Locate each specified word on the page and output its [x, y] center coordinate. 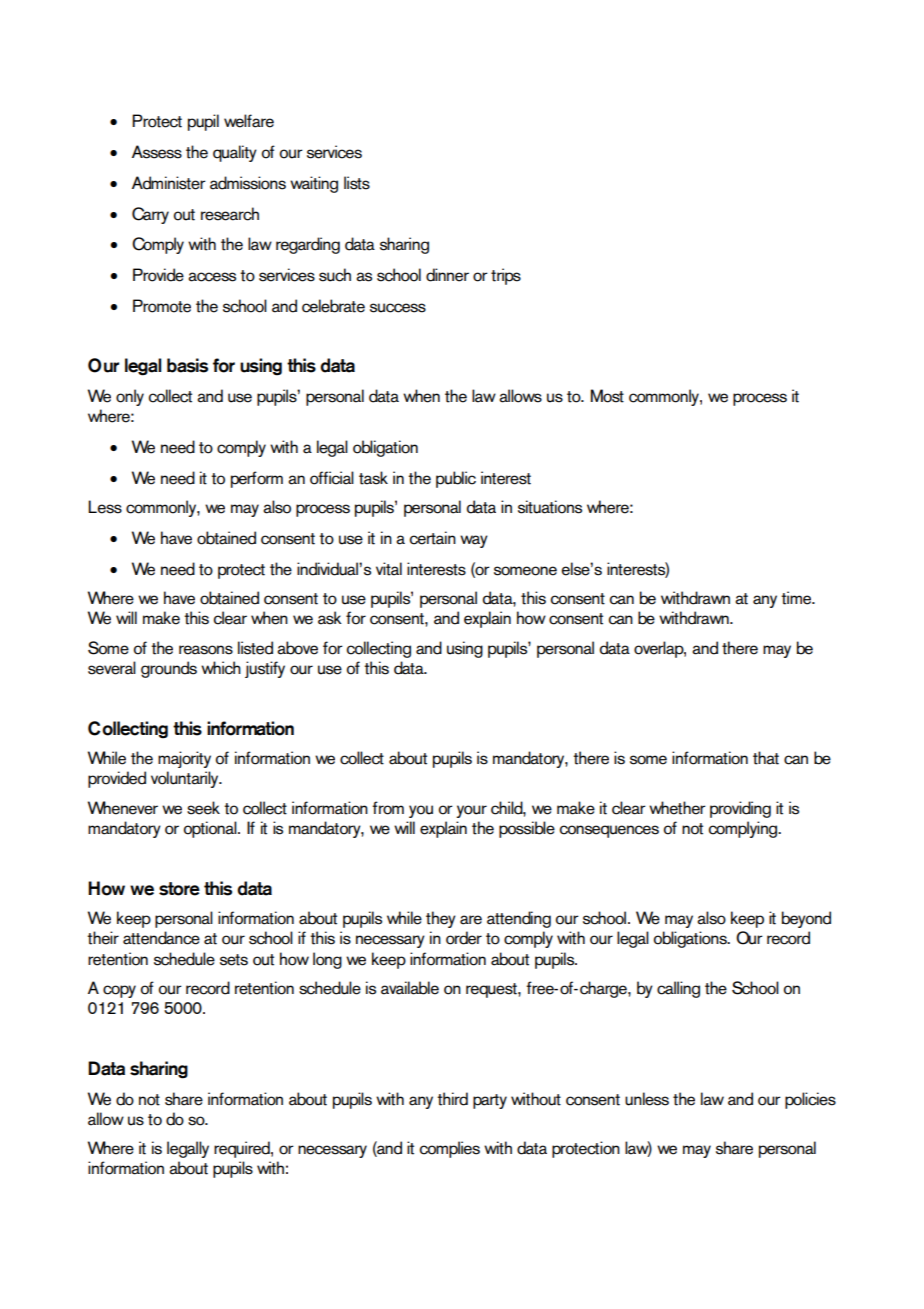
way [474, 541]
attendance [161, 938]
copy [119, 991]
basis [187, 365]
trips [506, 276]
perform [257, 479]
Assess [157, 152]
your [472, 811]
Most [607, 396]
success [398, 308]
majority [184, 759]
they [441, 919]
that [766, 758]
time [797, 598]
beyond [806, 919]
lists [357, 183]
